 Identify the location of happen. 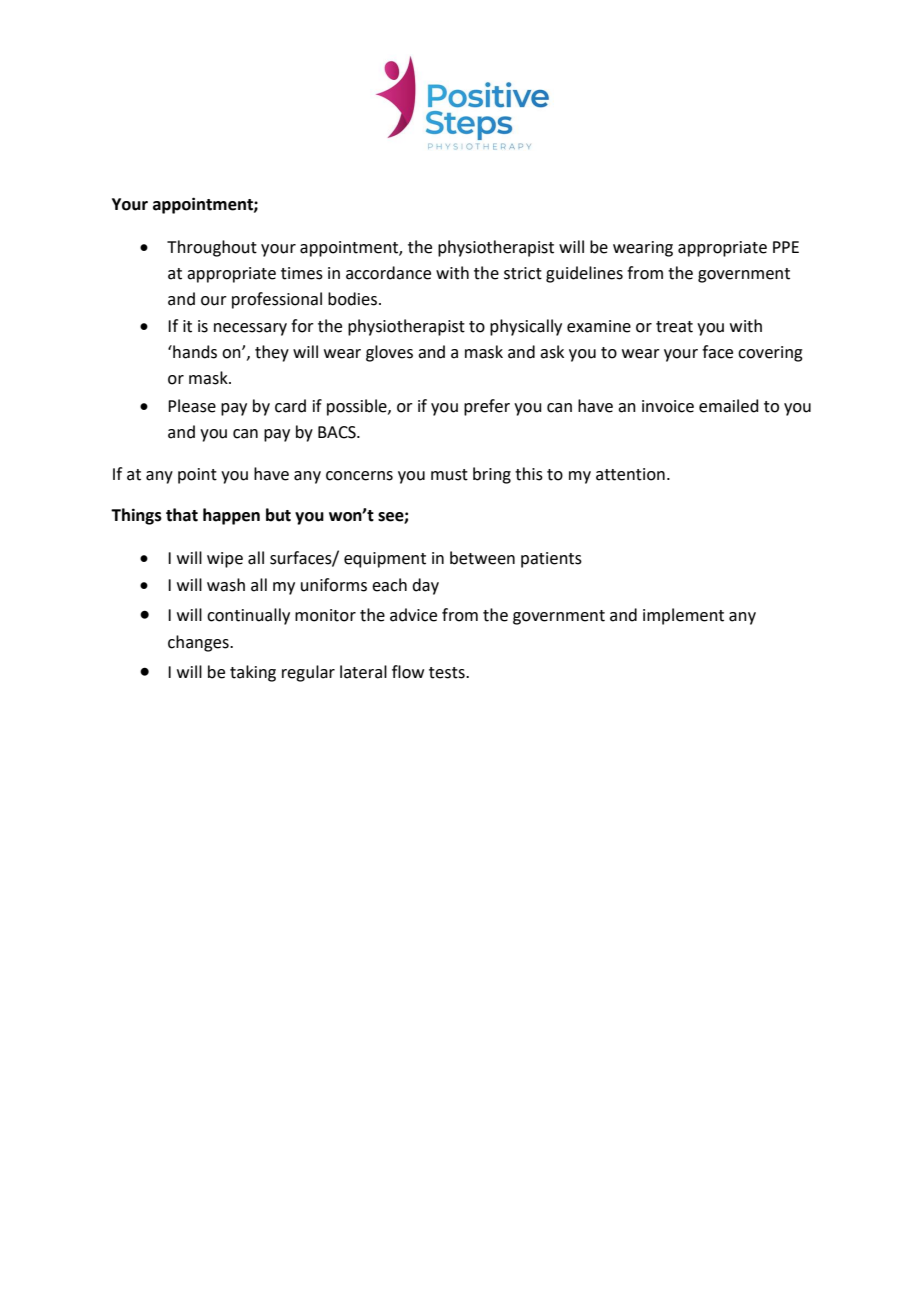
(231, 516).
